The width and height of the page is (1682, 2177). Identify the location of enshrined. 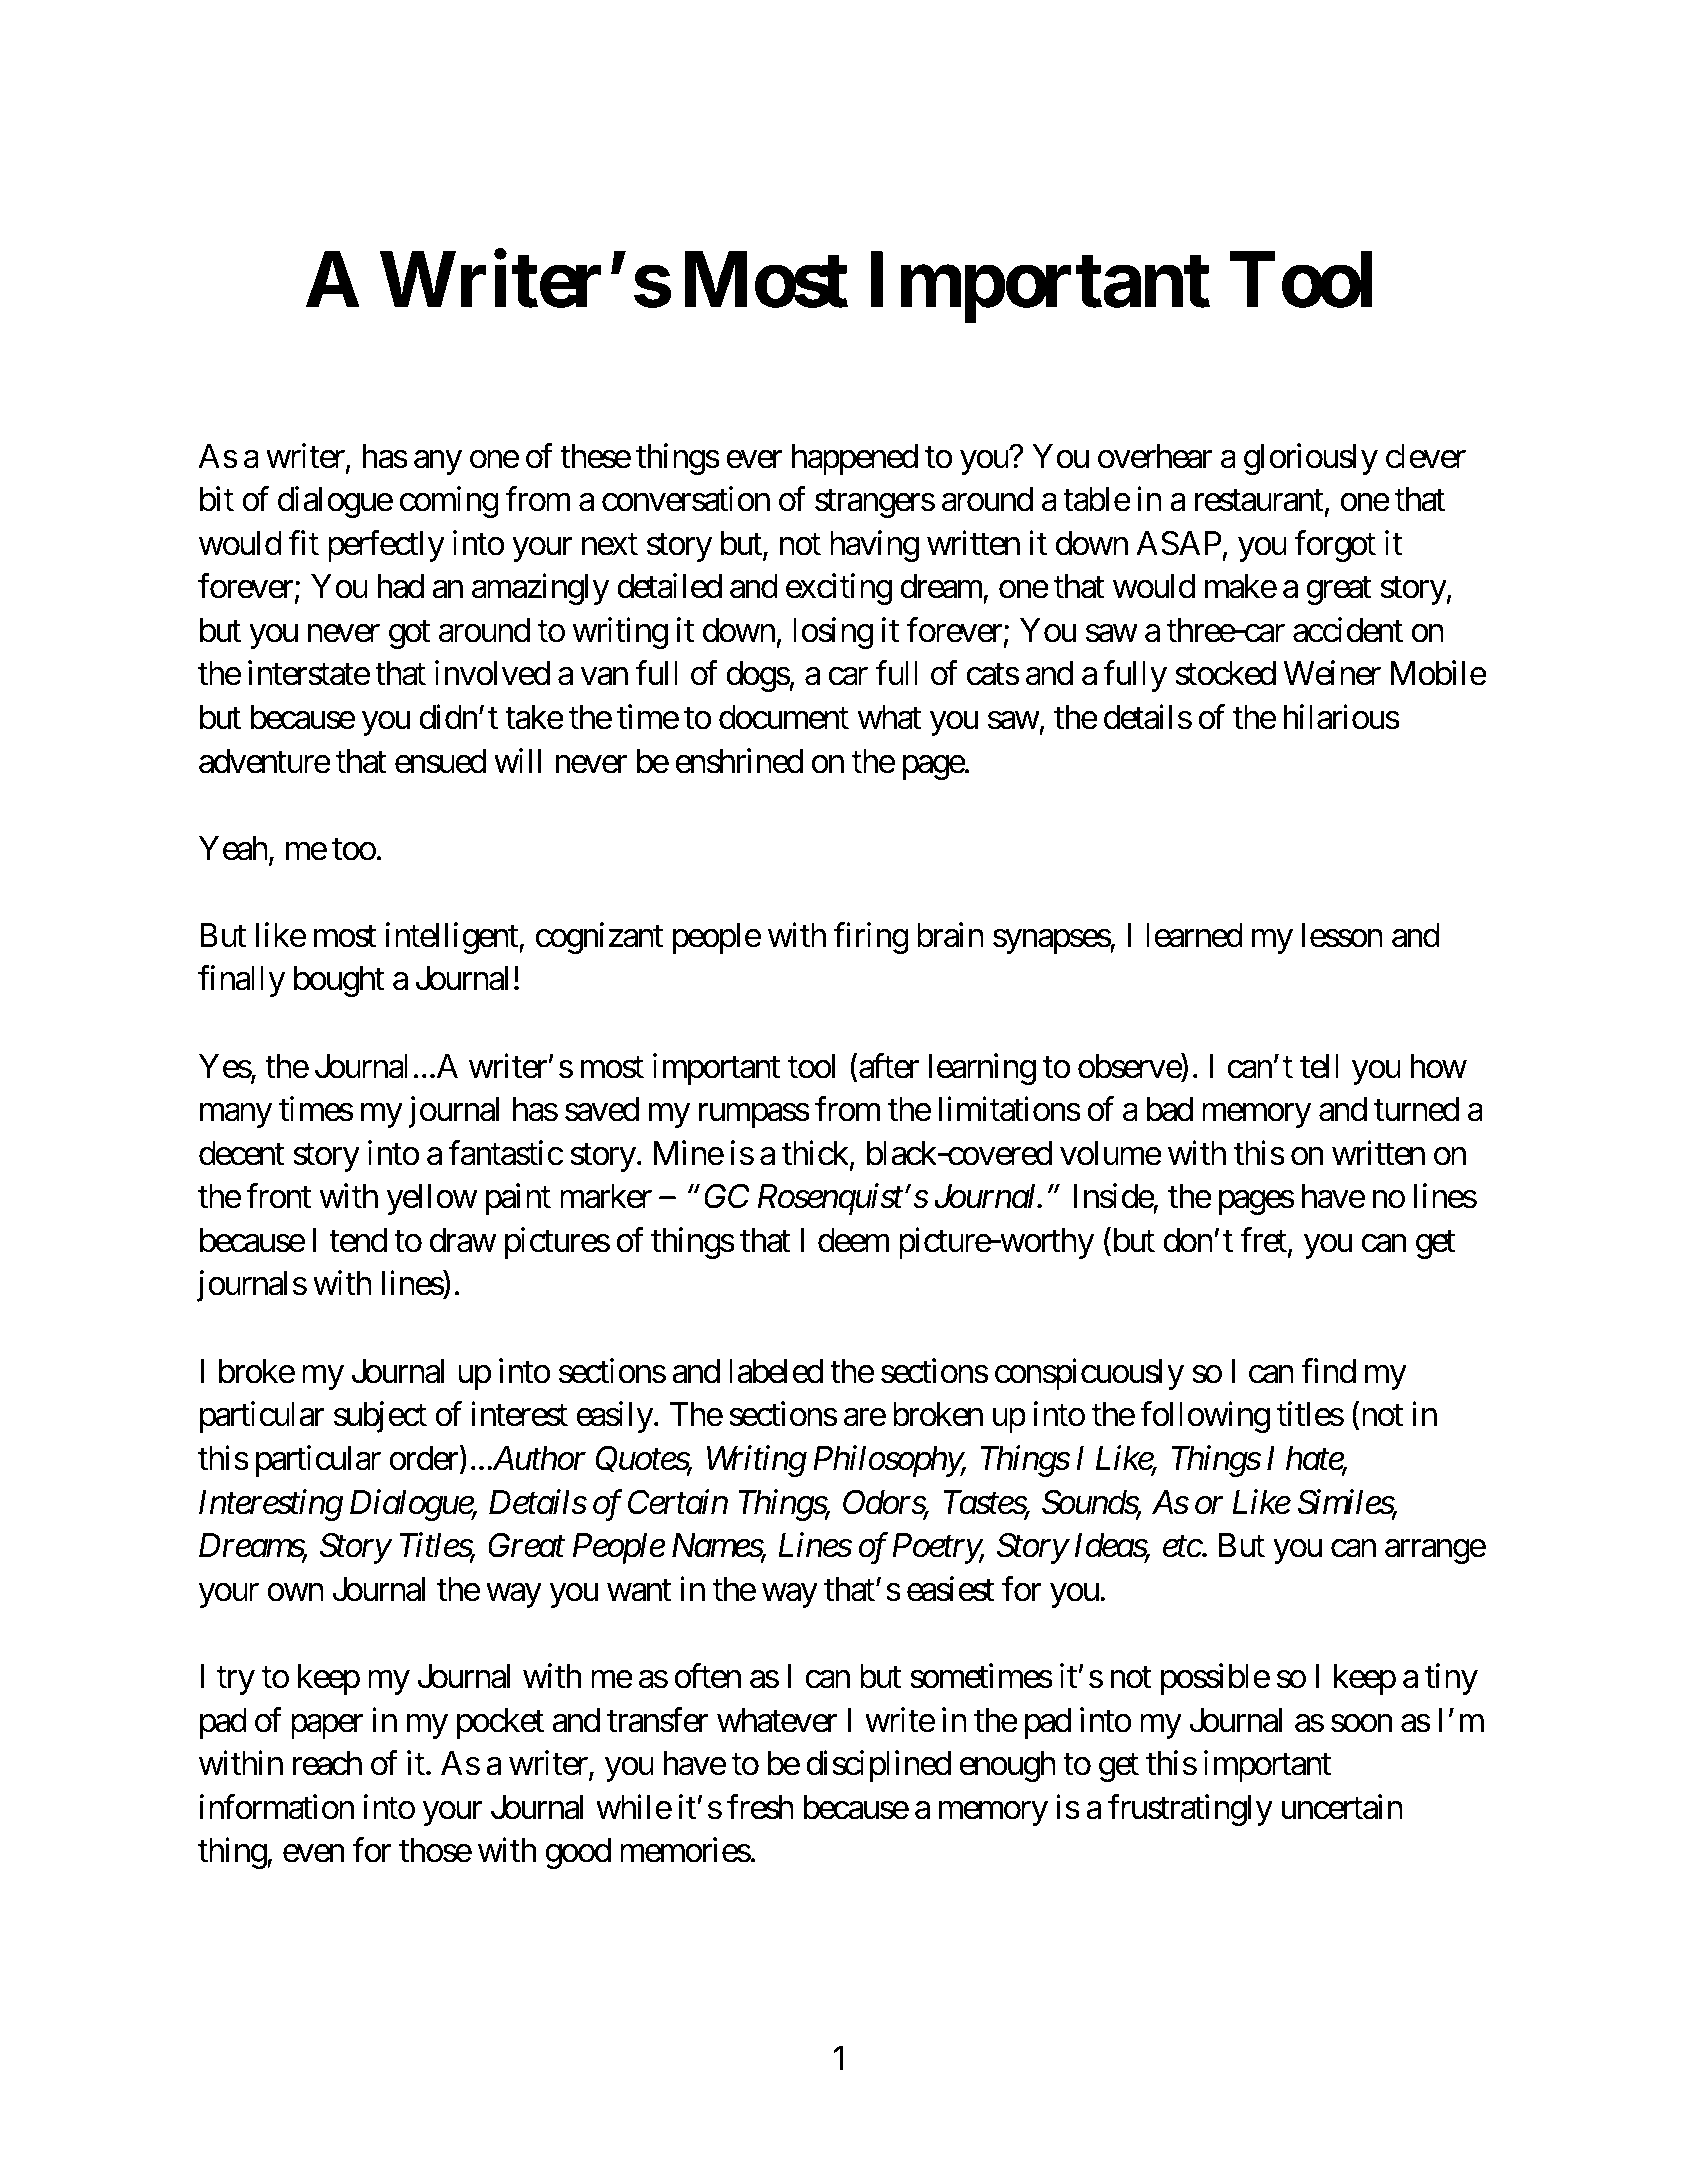
(739, 761).
